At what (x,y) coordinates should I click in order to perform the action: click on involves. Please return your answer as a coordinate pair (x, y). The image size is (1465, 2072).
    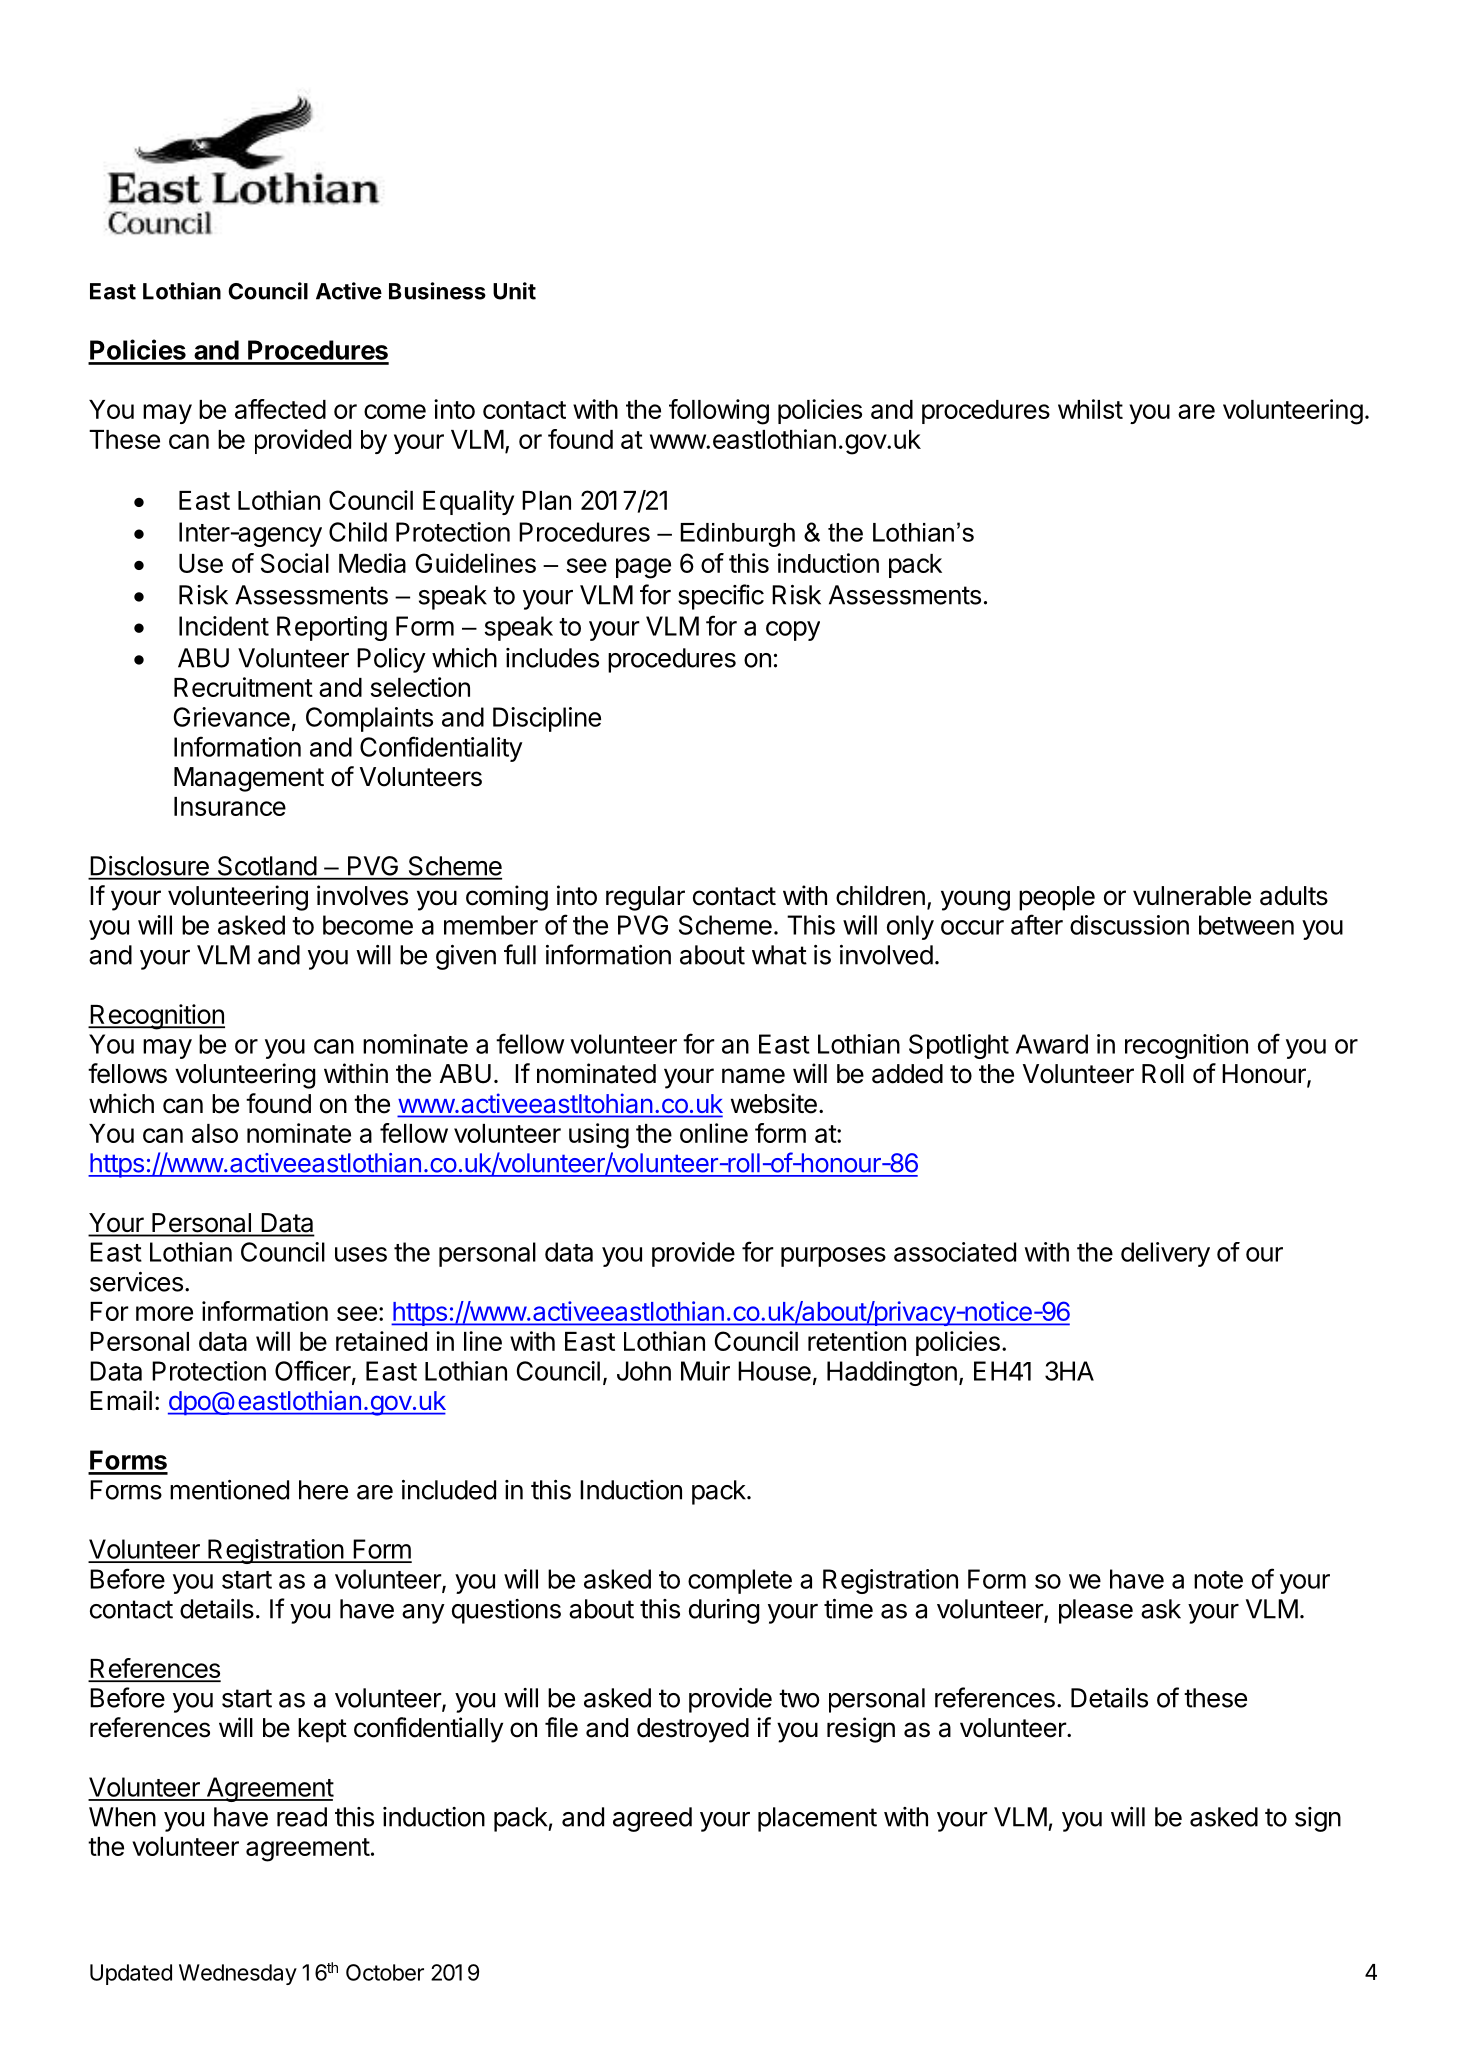
    Looking at the image, I should click on (362, 895).
